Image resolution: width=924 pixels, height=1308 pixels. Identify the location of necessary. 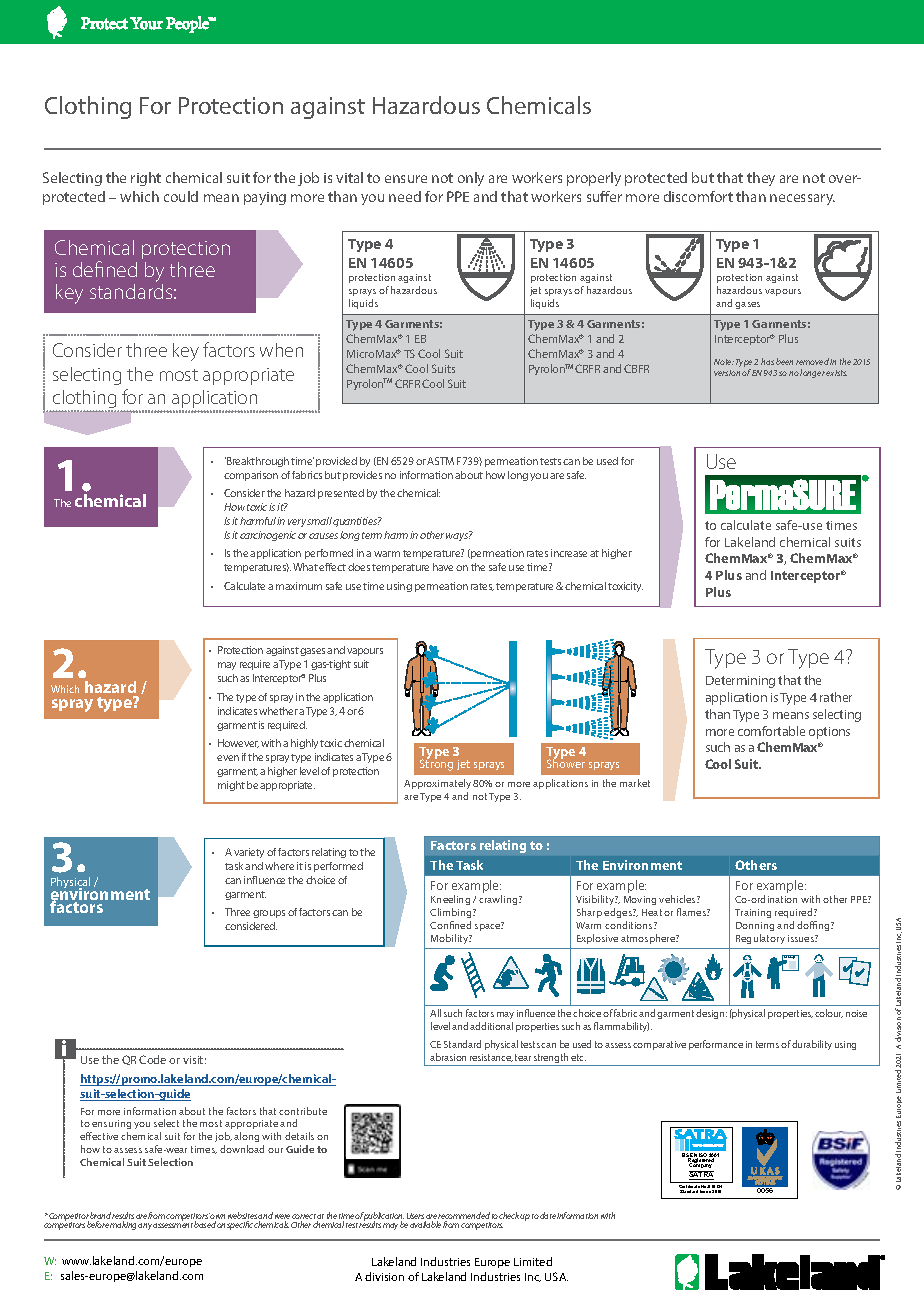
(802, 199).
